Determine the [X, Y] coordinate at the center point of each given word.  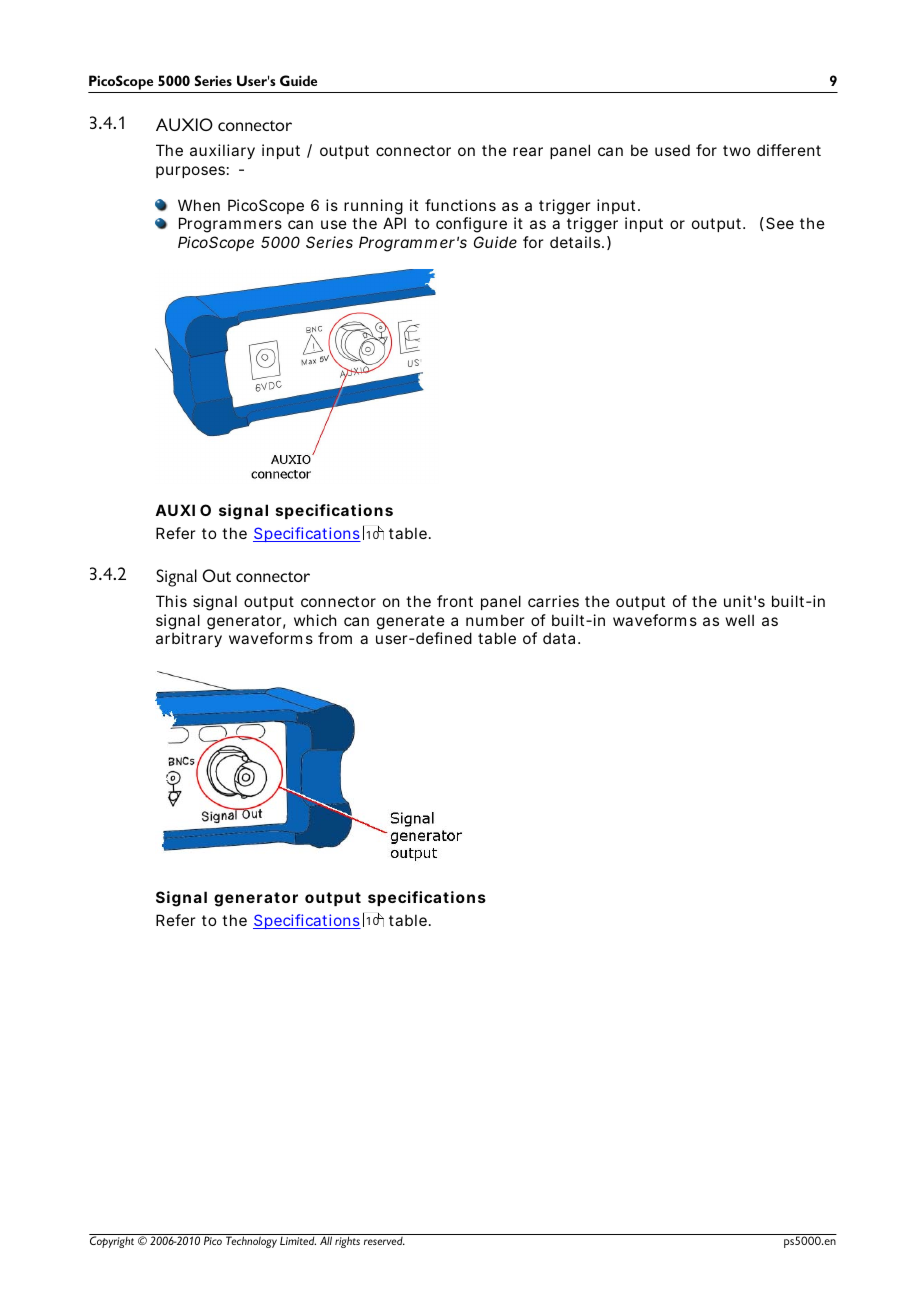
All [326, 1240]
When [199, 205]
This [171, 601]
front [455, 601]
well [740, 620]
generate [411, 622]
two [736, 150]
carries [553, 601]
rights [347, 1242]
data [559, 638]
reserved [384, 1241]
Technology [251, 1242]
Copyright [112, 1242]
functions [460, 205]
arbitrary [189, 639]
